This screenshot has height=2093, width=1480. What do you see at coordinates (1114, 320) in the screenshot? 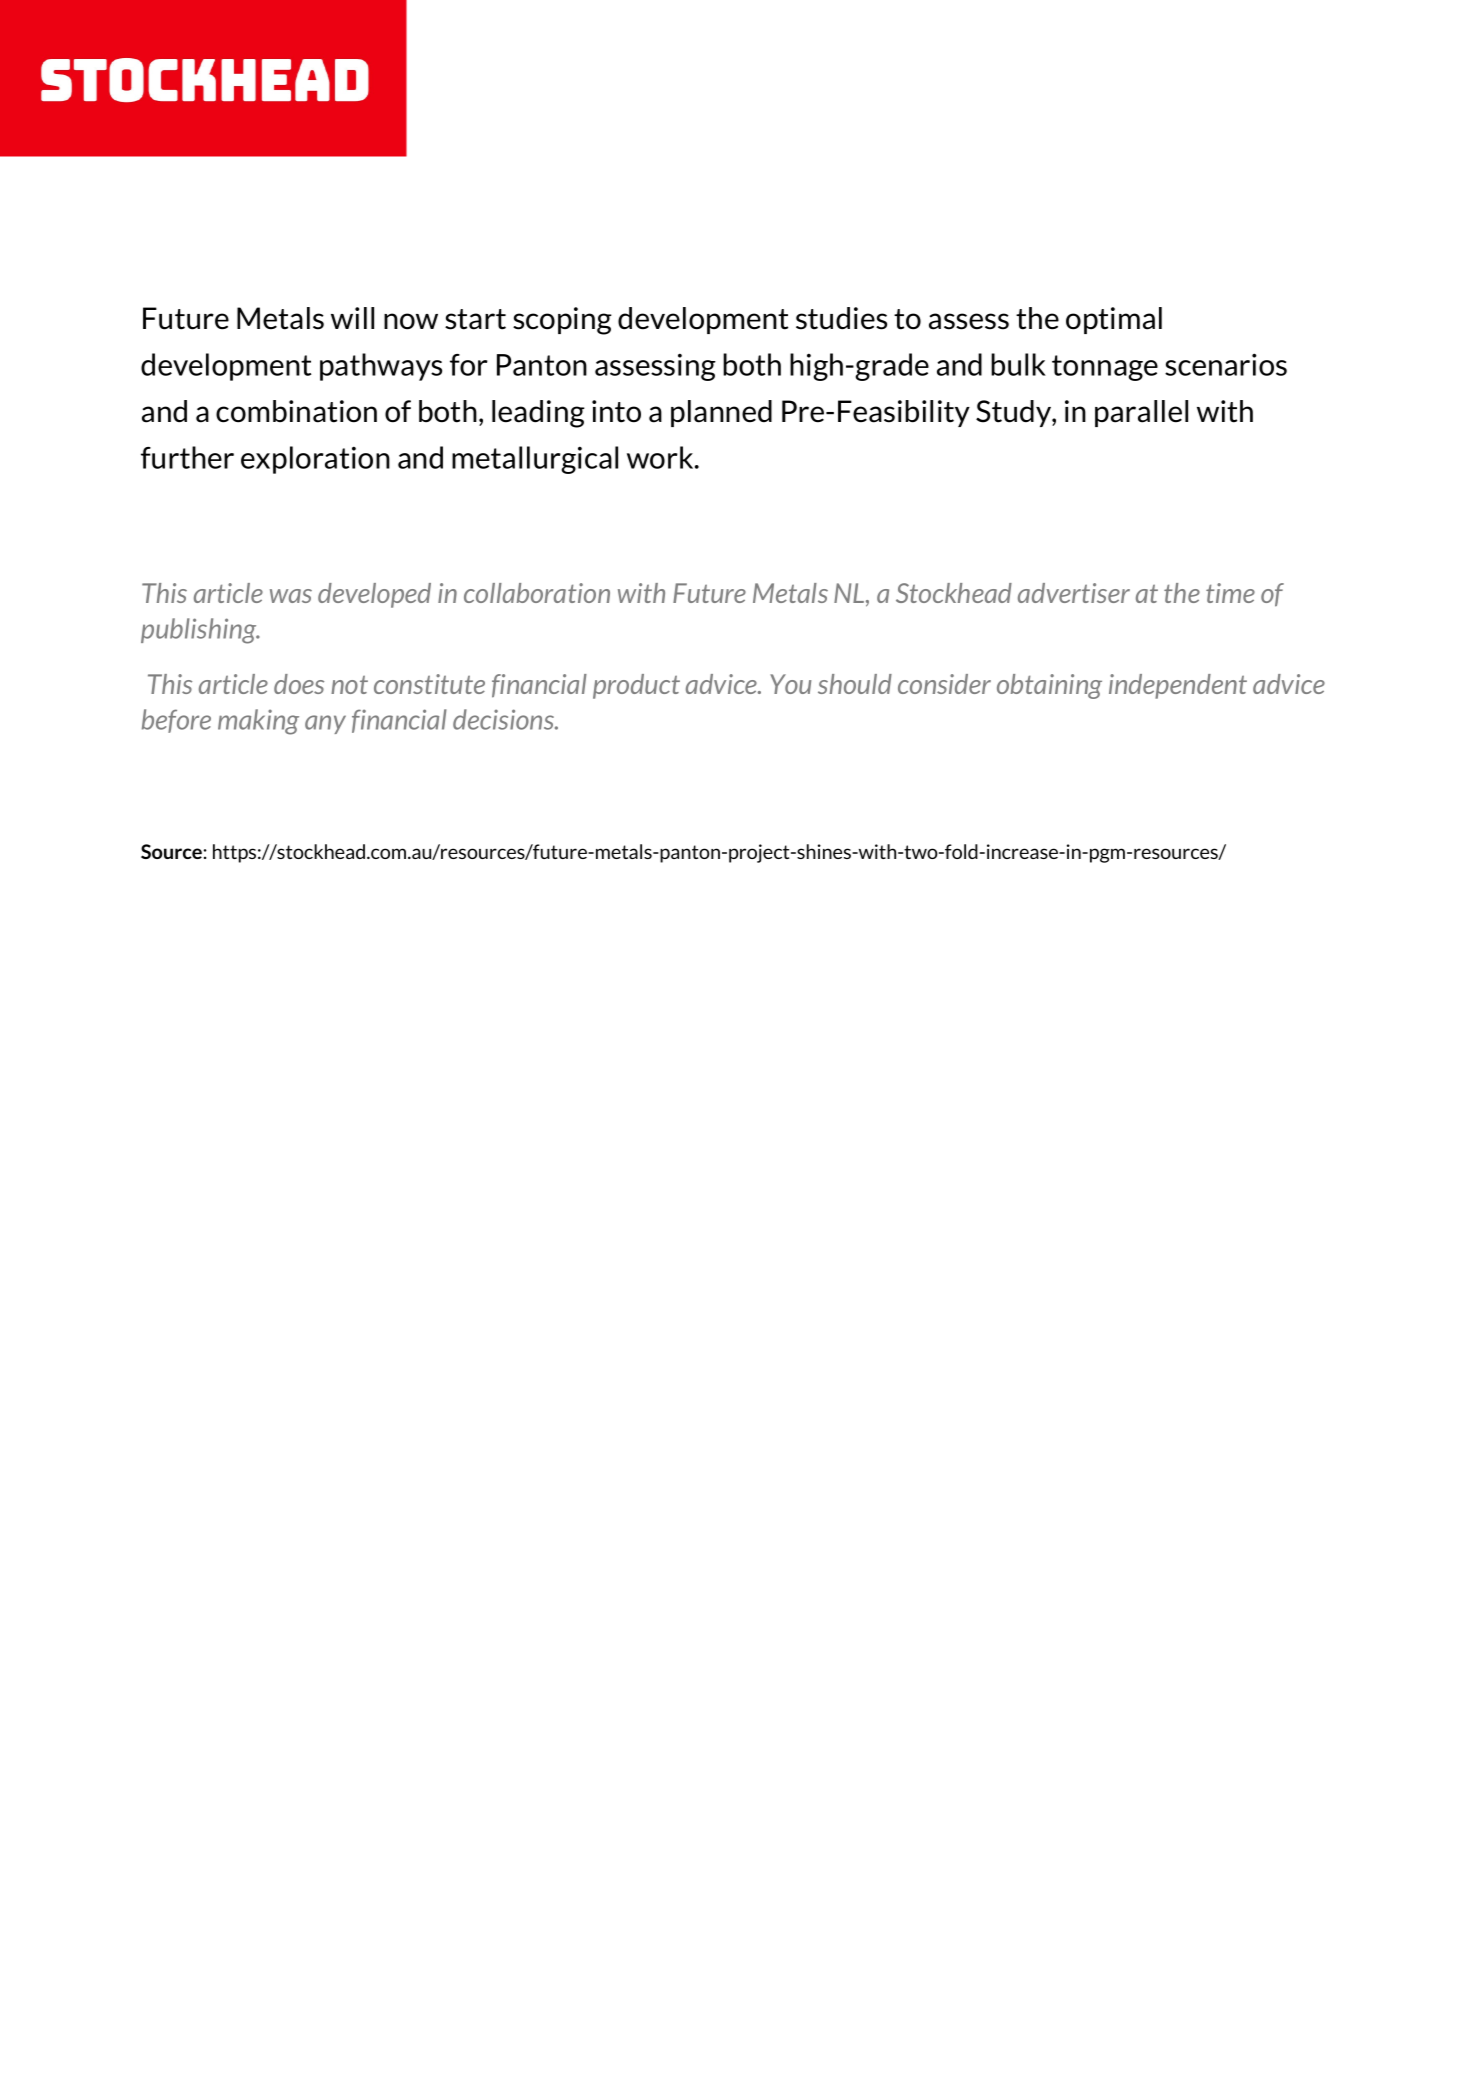
I see `optimal` at bounding box center [1114, 320].
